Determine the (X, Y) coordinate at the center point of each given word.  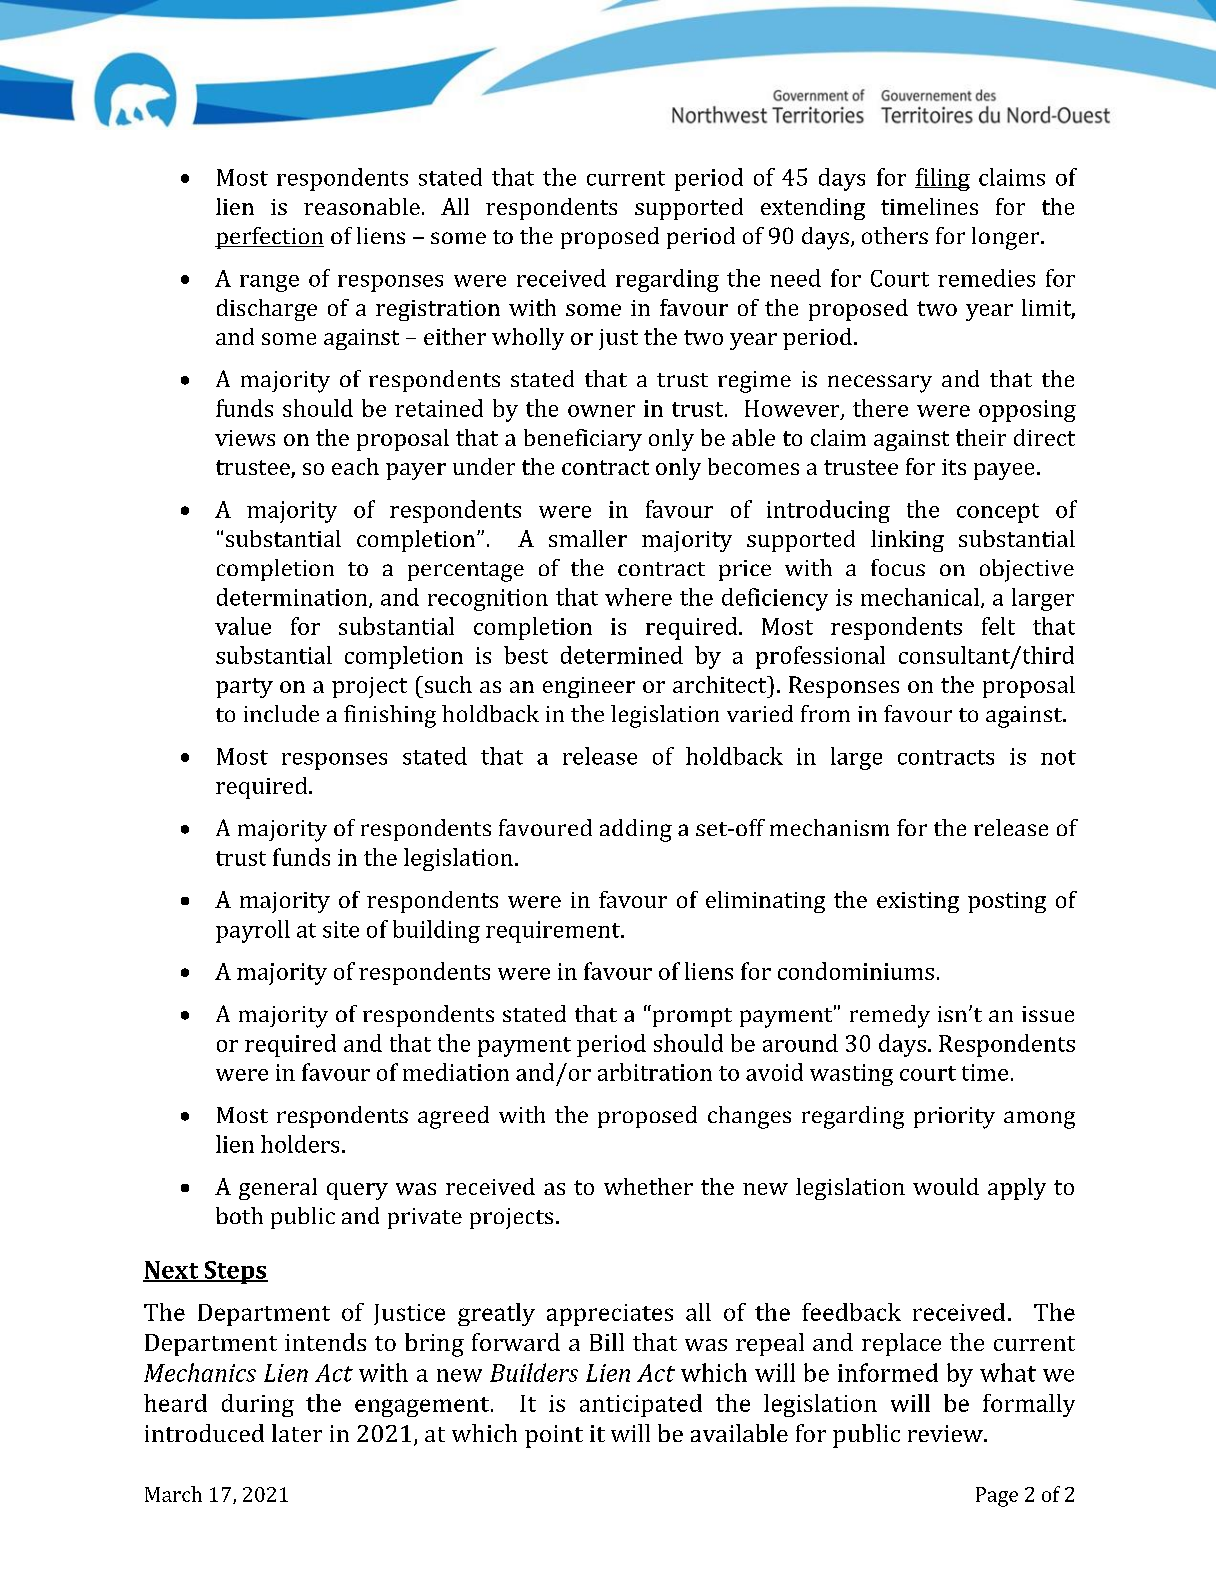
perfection (269, 238)
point (554, 1436)
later (297, 1433)
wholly (528, 339)
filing (942, 179)
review (946, 1433)
